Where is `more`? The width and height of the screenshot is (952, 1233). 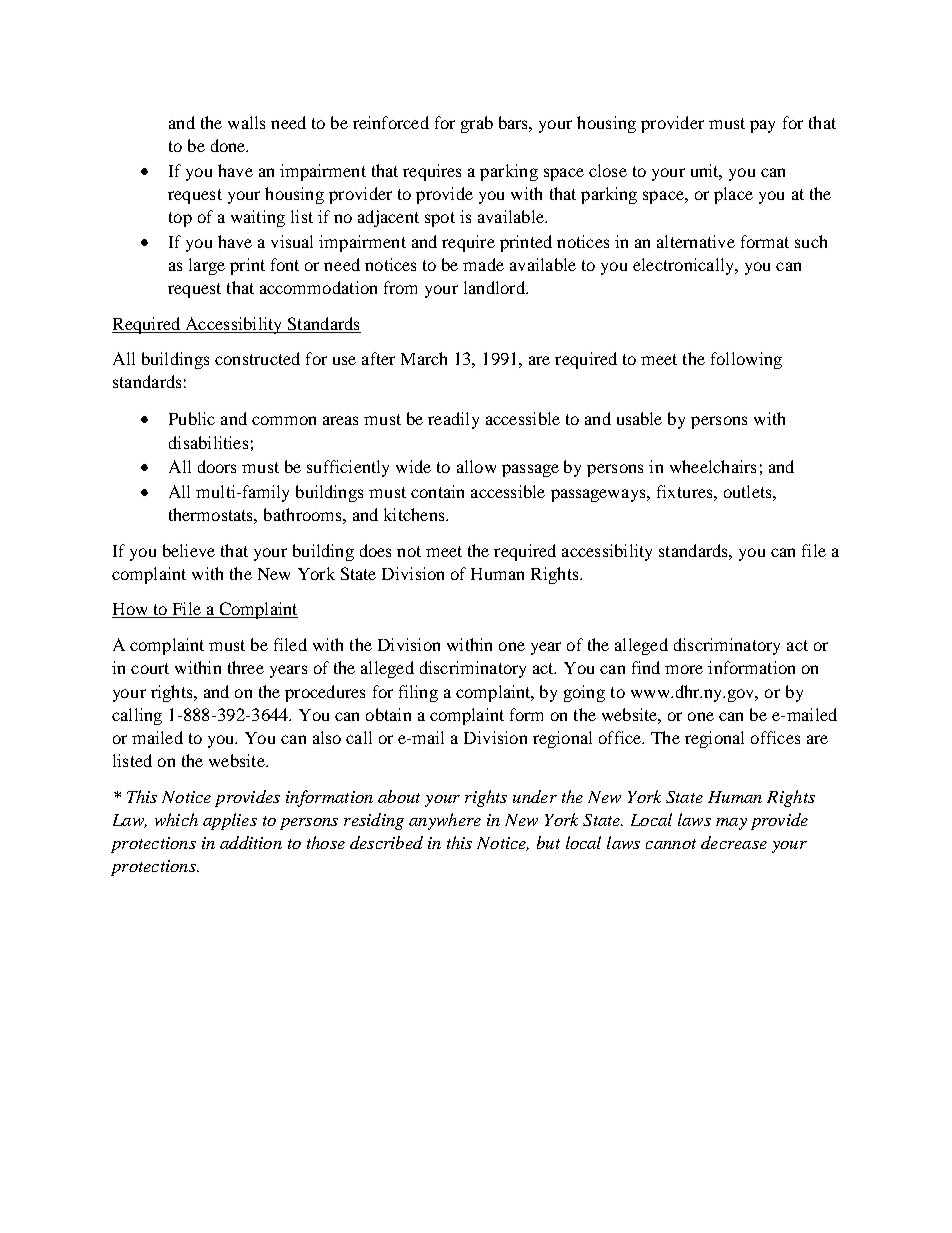 more is located at coordinates (684, 669).
